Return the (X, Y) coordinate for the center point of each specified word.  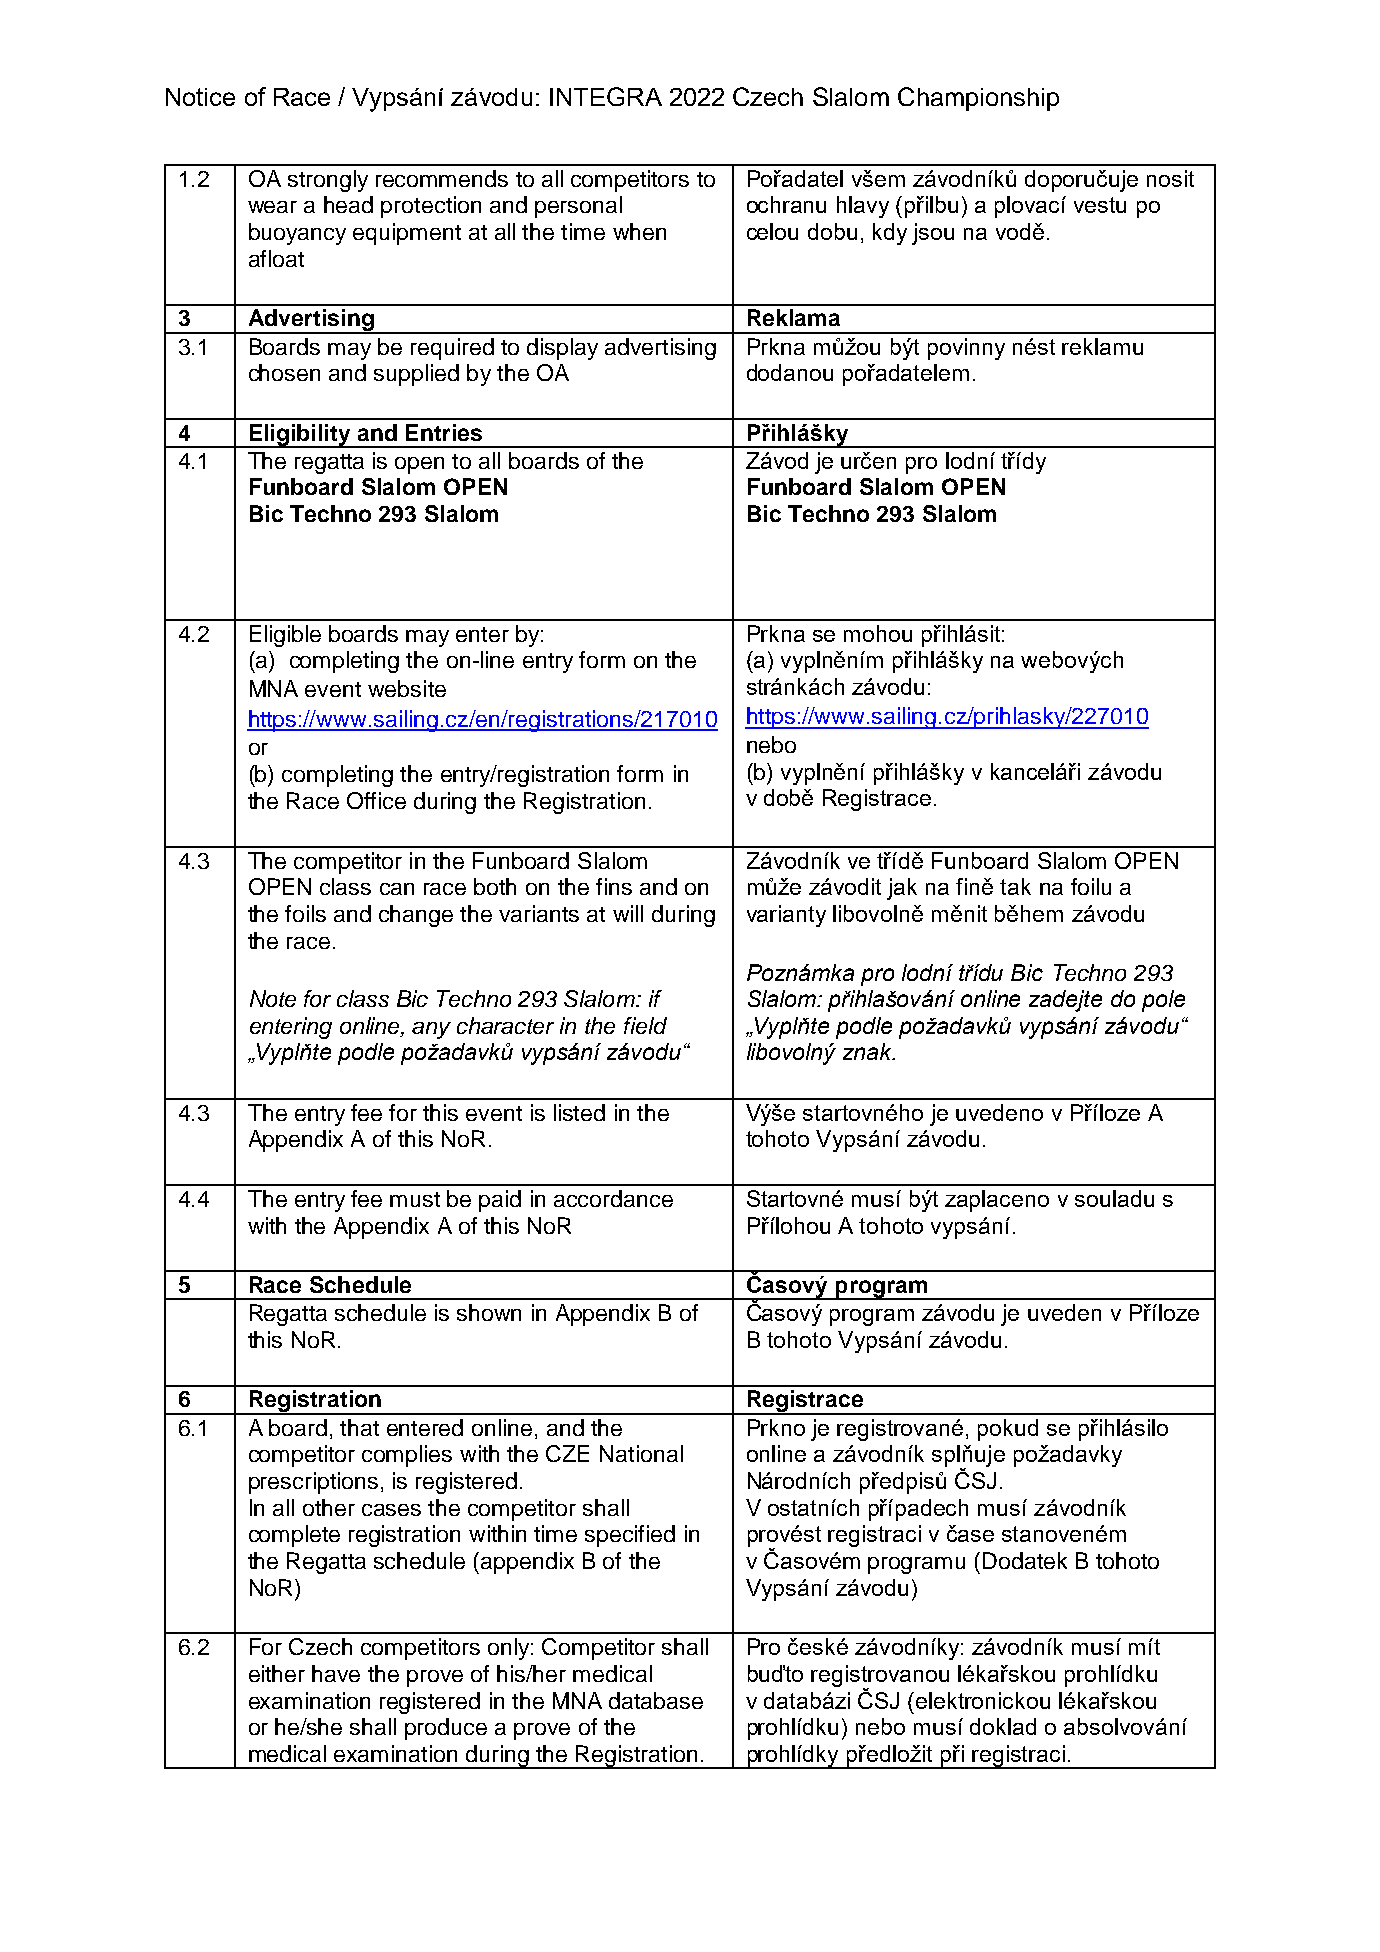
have (336, 1673)
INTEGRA (606, 96)
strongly (328, 181)
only (510, 1649)
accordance (613, 1198)
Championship (978, 99)
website (407, 688)
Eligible (285, 636)
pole (1163, 1001)
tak (1015, 886)
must (415, 1199)
